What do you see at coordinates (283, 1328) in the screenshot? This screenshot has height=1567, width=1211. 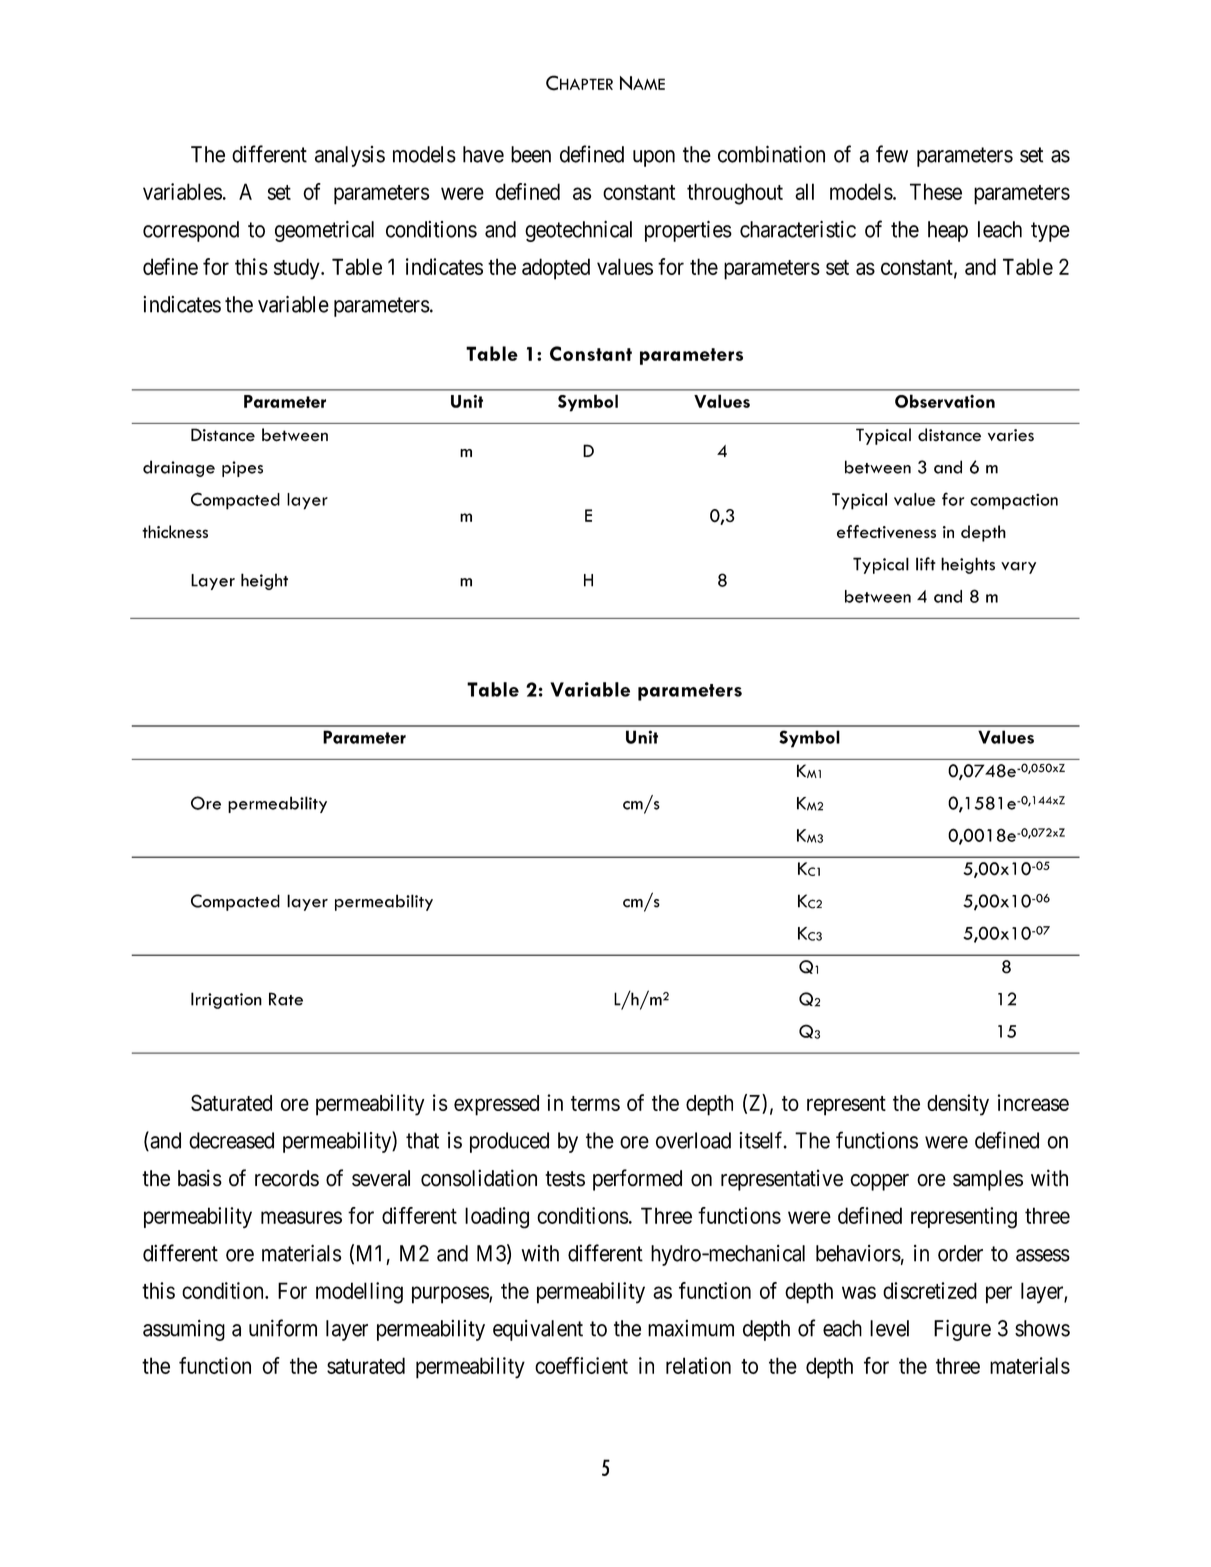 I see `uniform` at bounding box center [283, 1328].
